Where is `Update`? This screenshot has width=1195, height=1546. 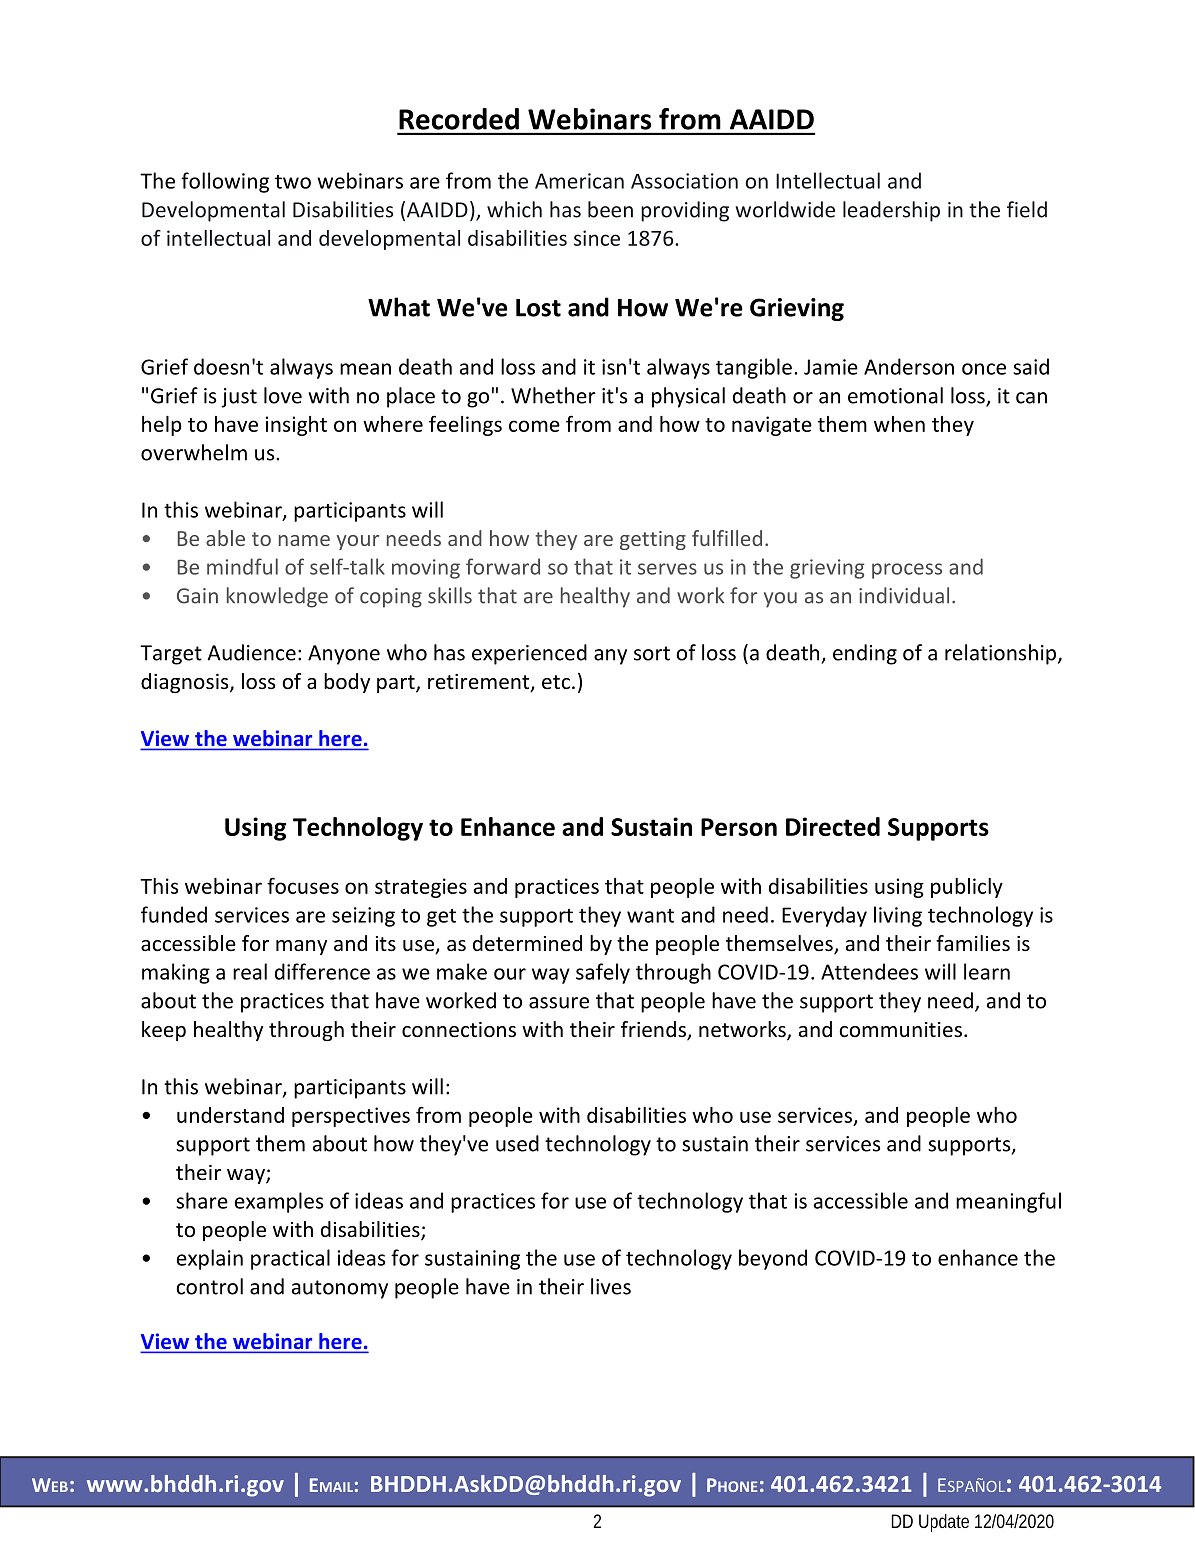 Update is located at coordinates (944, 1523).
